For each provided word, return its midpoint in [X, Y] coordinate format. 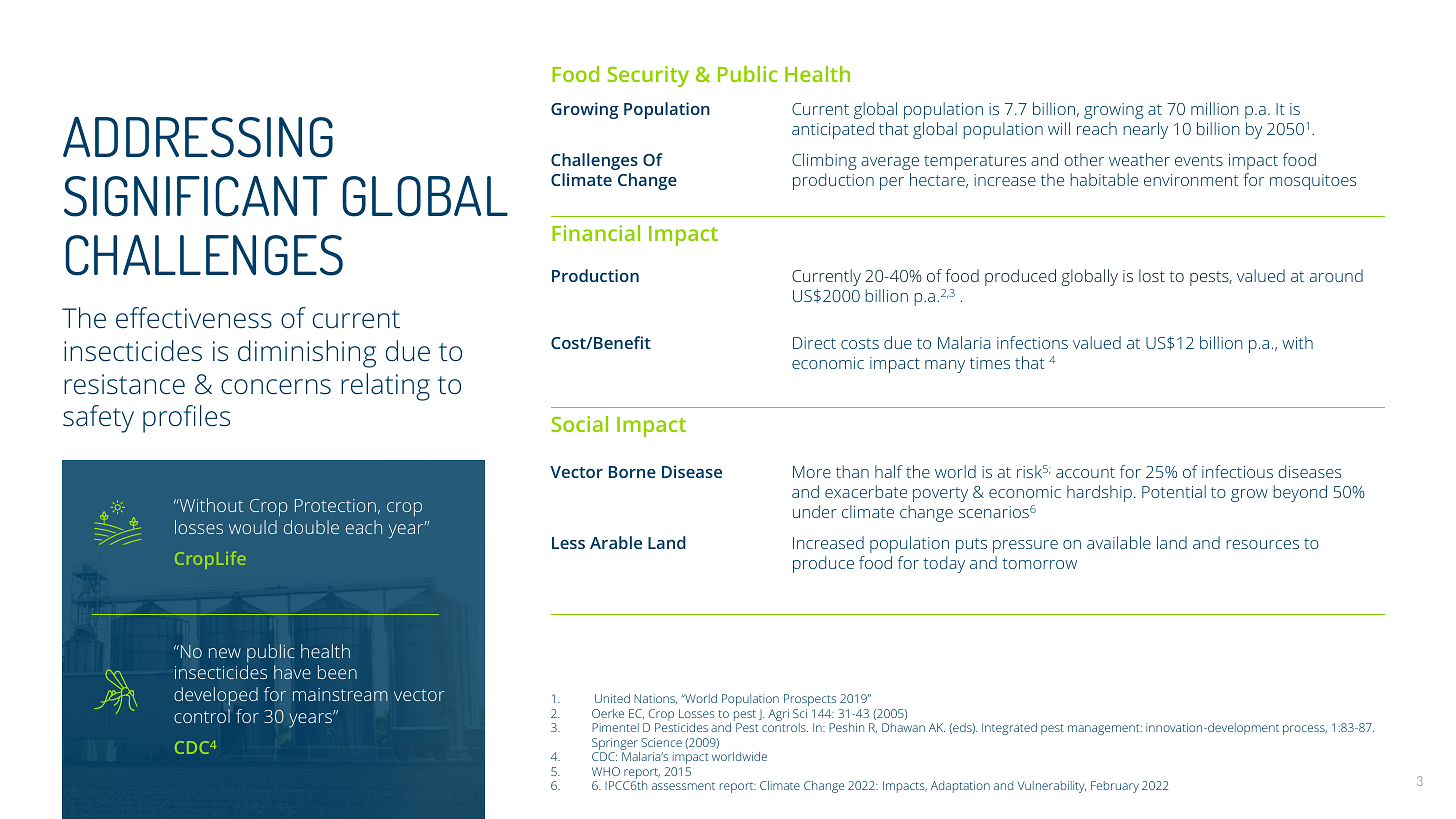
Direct [814, 343]
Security [648, 76]
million [1214, 108]
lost [1152, 275]
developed [216, 696]
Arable [616, 542]
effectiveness [194, 318]
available [1119, 542]
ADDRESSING [198, 137]
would [253, 527]
